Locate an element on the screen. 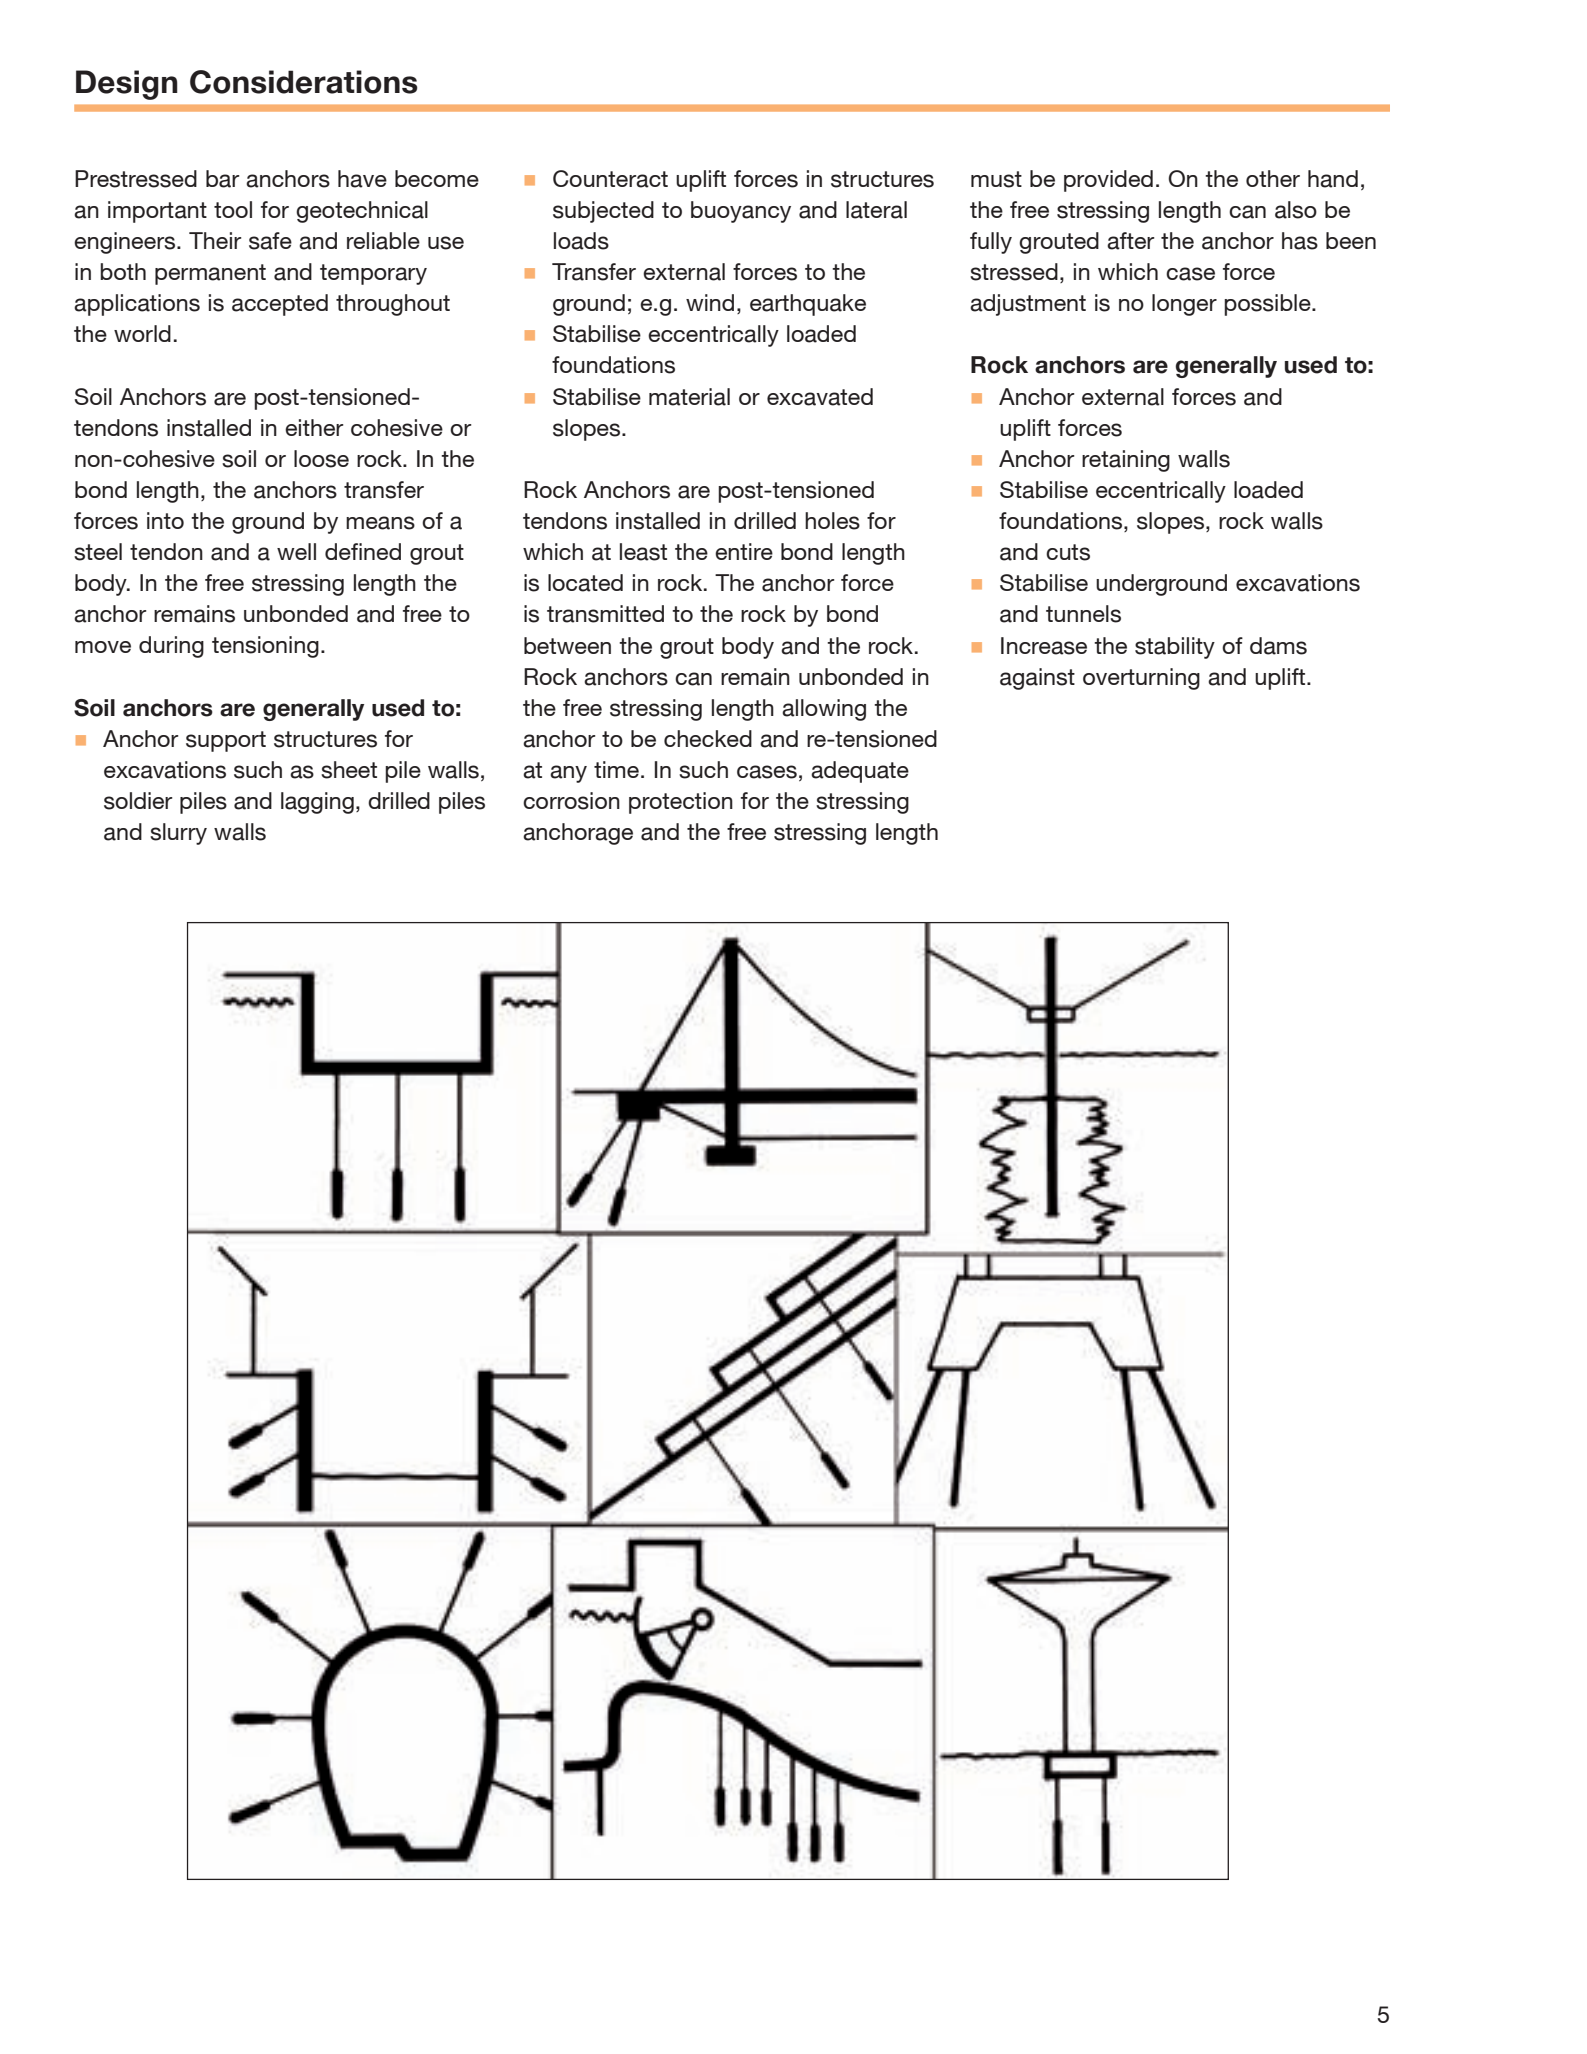 The height and width of the screenshot is (2054, 1587). longer is located at coordinates (1184, 305).
